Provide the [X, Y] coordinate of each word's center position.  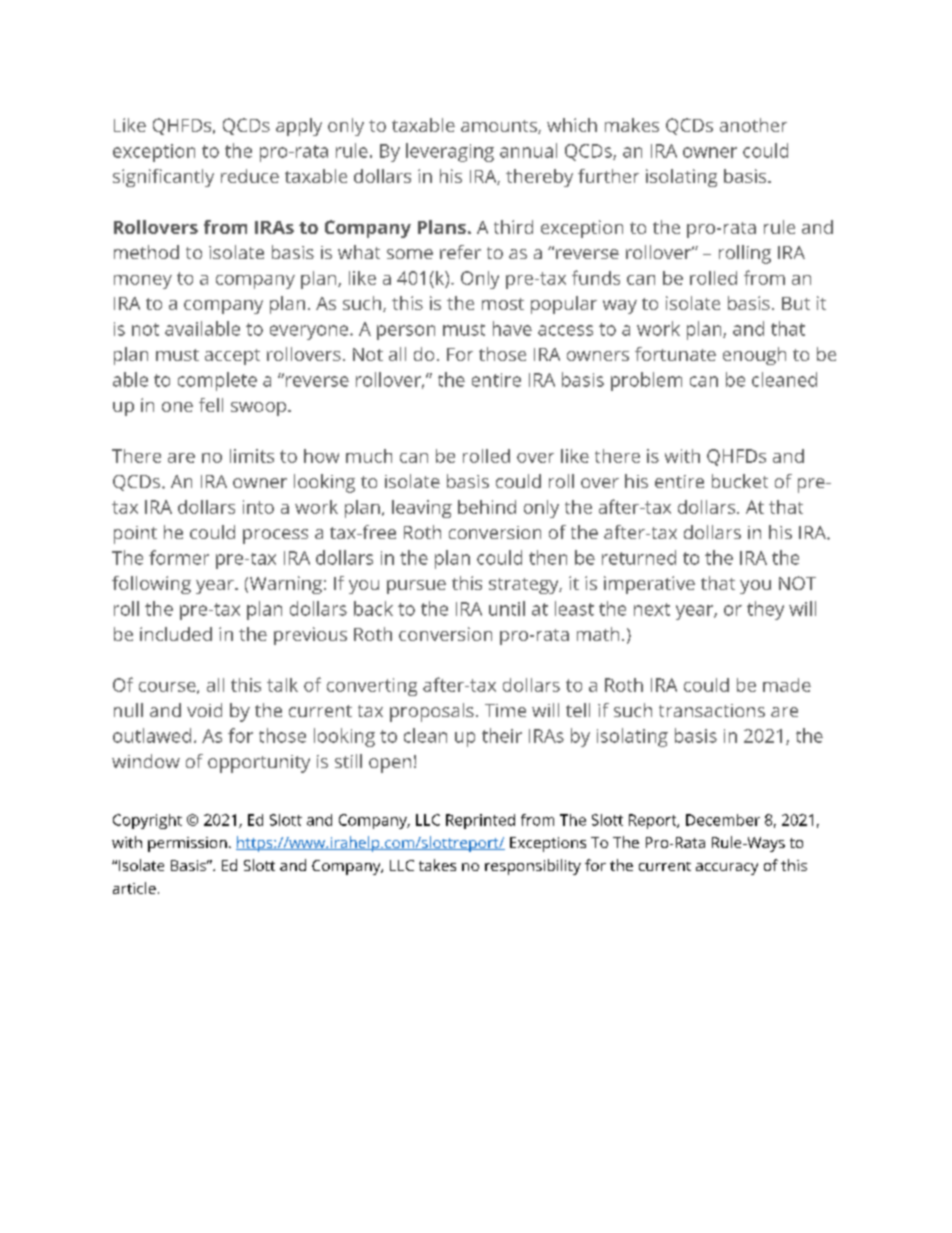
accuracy [727, 869]
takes [437, 865]
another [753, 125]
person [406, 332]
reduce [250, 176]
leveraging [450, 152]
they [765, 610]
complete [217, 381]
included [176, 634]
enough [754, 356]
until [507, 608]
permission [187, 844]
